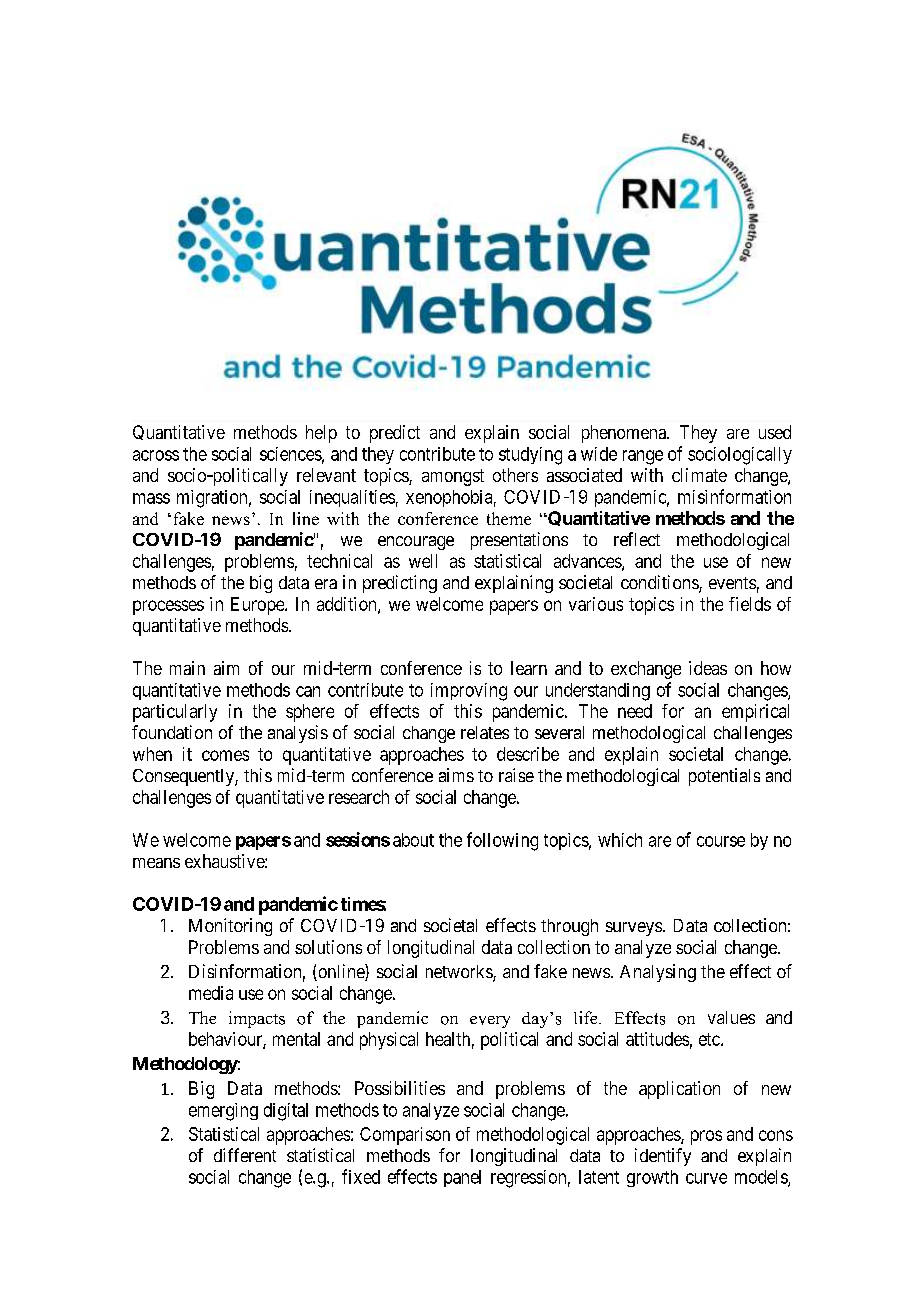 This screenshot has height=1308, width=924. Describe the element at coordinates (724, 777) in the screenshot. I see `potentials` at that location.
